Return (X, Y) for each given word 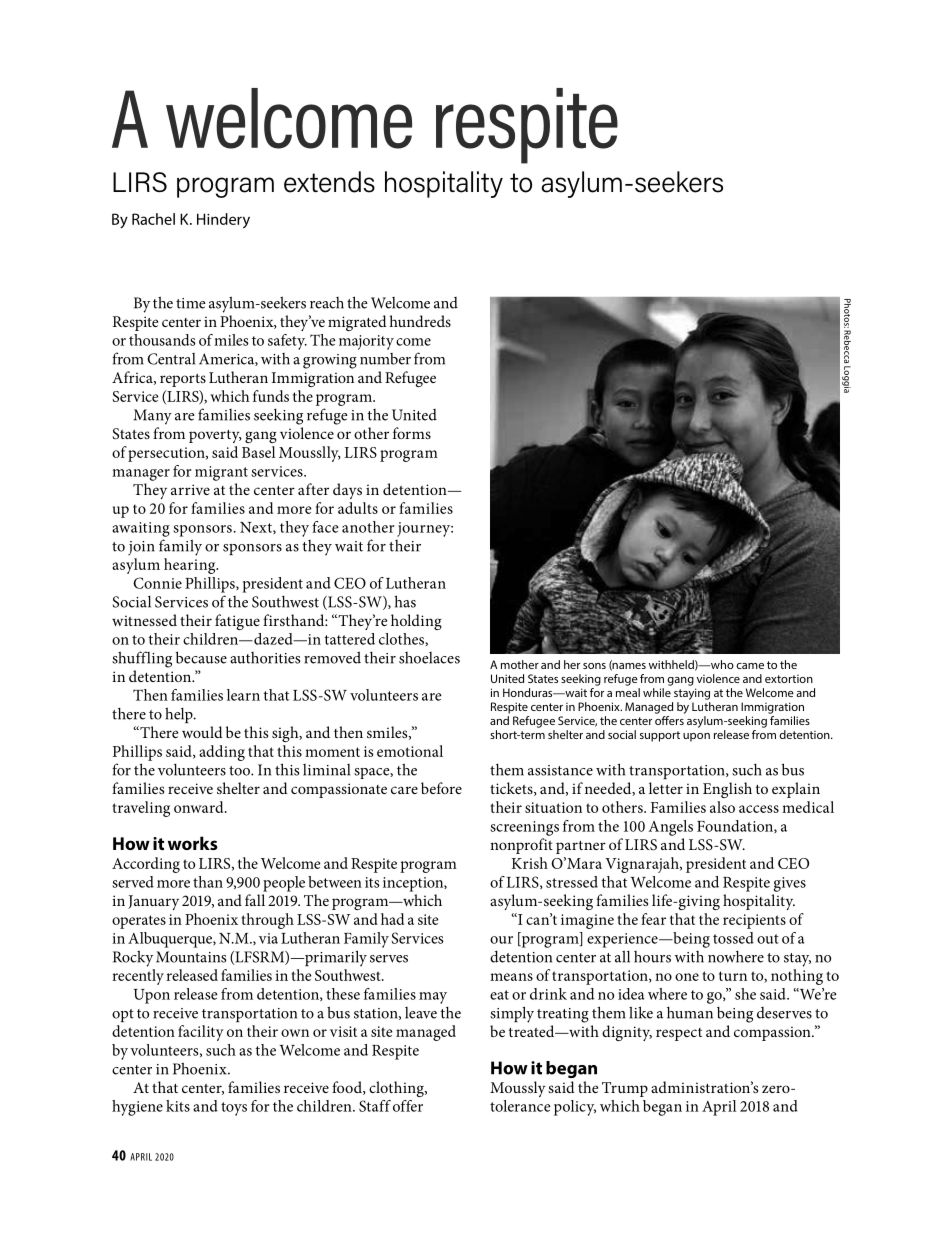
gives (790, 884)
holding (416, 622)
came (750, 666)
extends (329, 182)
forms (412, 433)
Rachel (153, 219)
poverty (215, 436)
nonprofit (521, 846)
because (201, 657)
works (193, 843)
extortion (789, 679)
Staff (375, 1106)
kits (178, 1106)
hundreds (420, 321)
